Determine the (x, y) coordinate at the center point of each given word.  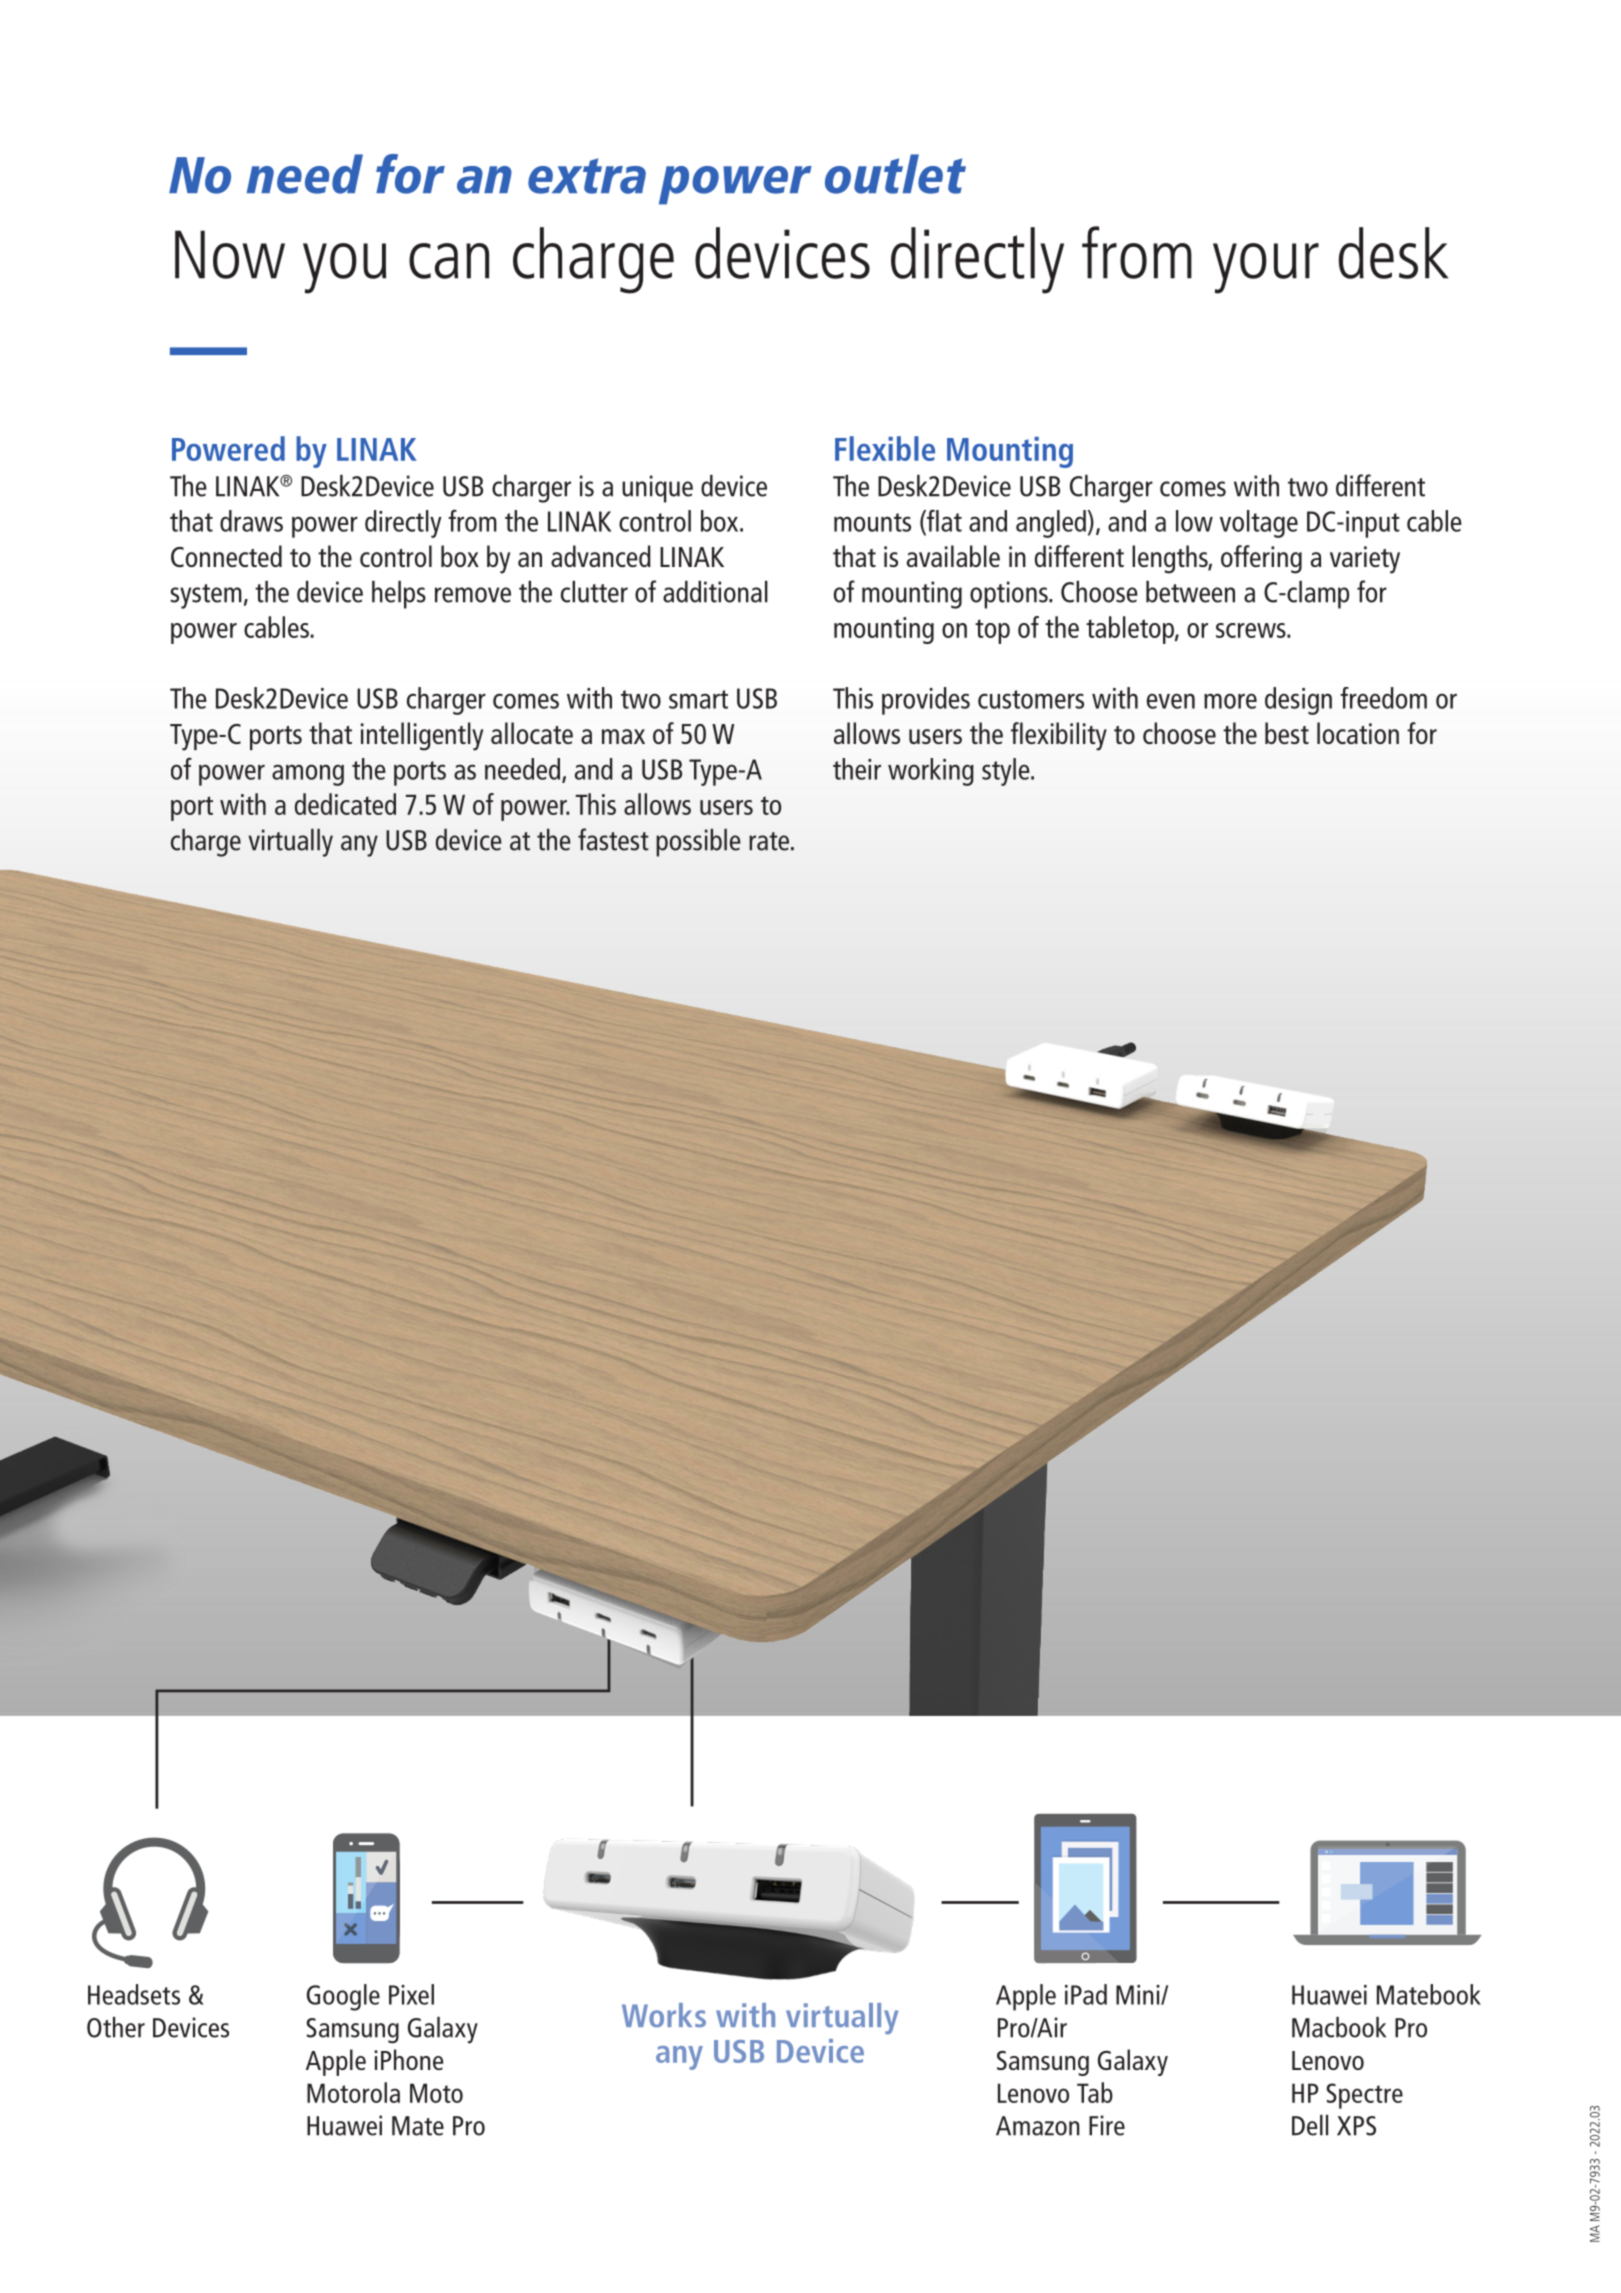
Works (664, 2015)
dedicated (345, 804)
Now (230, 254)
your (1266, 268)
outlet (895, 174)
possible (698, 843)
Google (343, 1997)
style (1007, 772)
